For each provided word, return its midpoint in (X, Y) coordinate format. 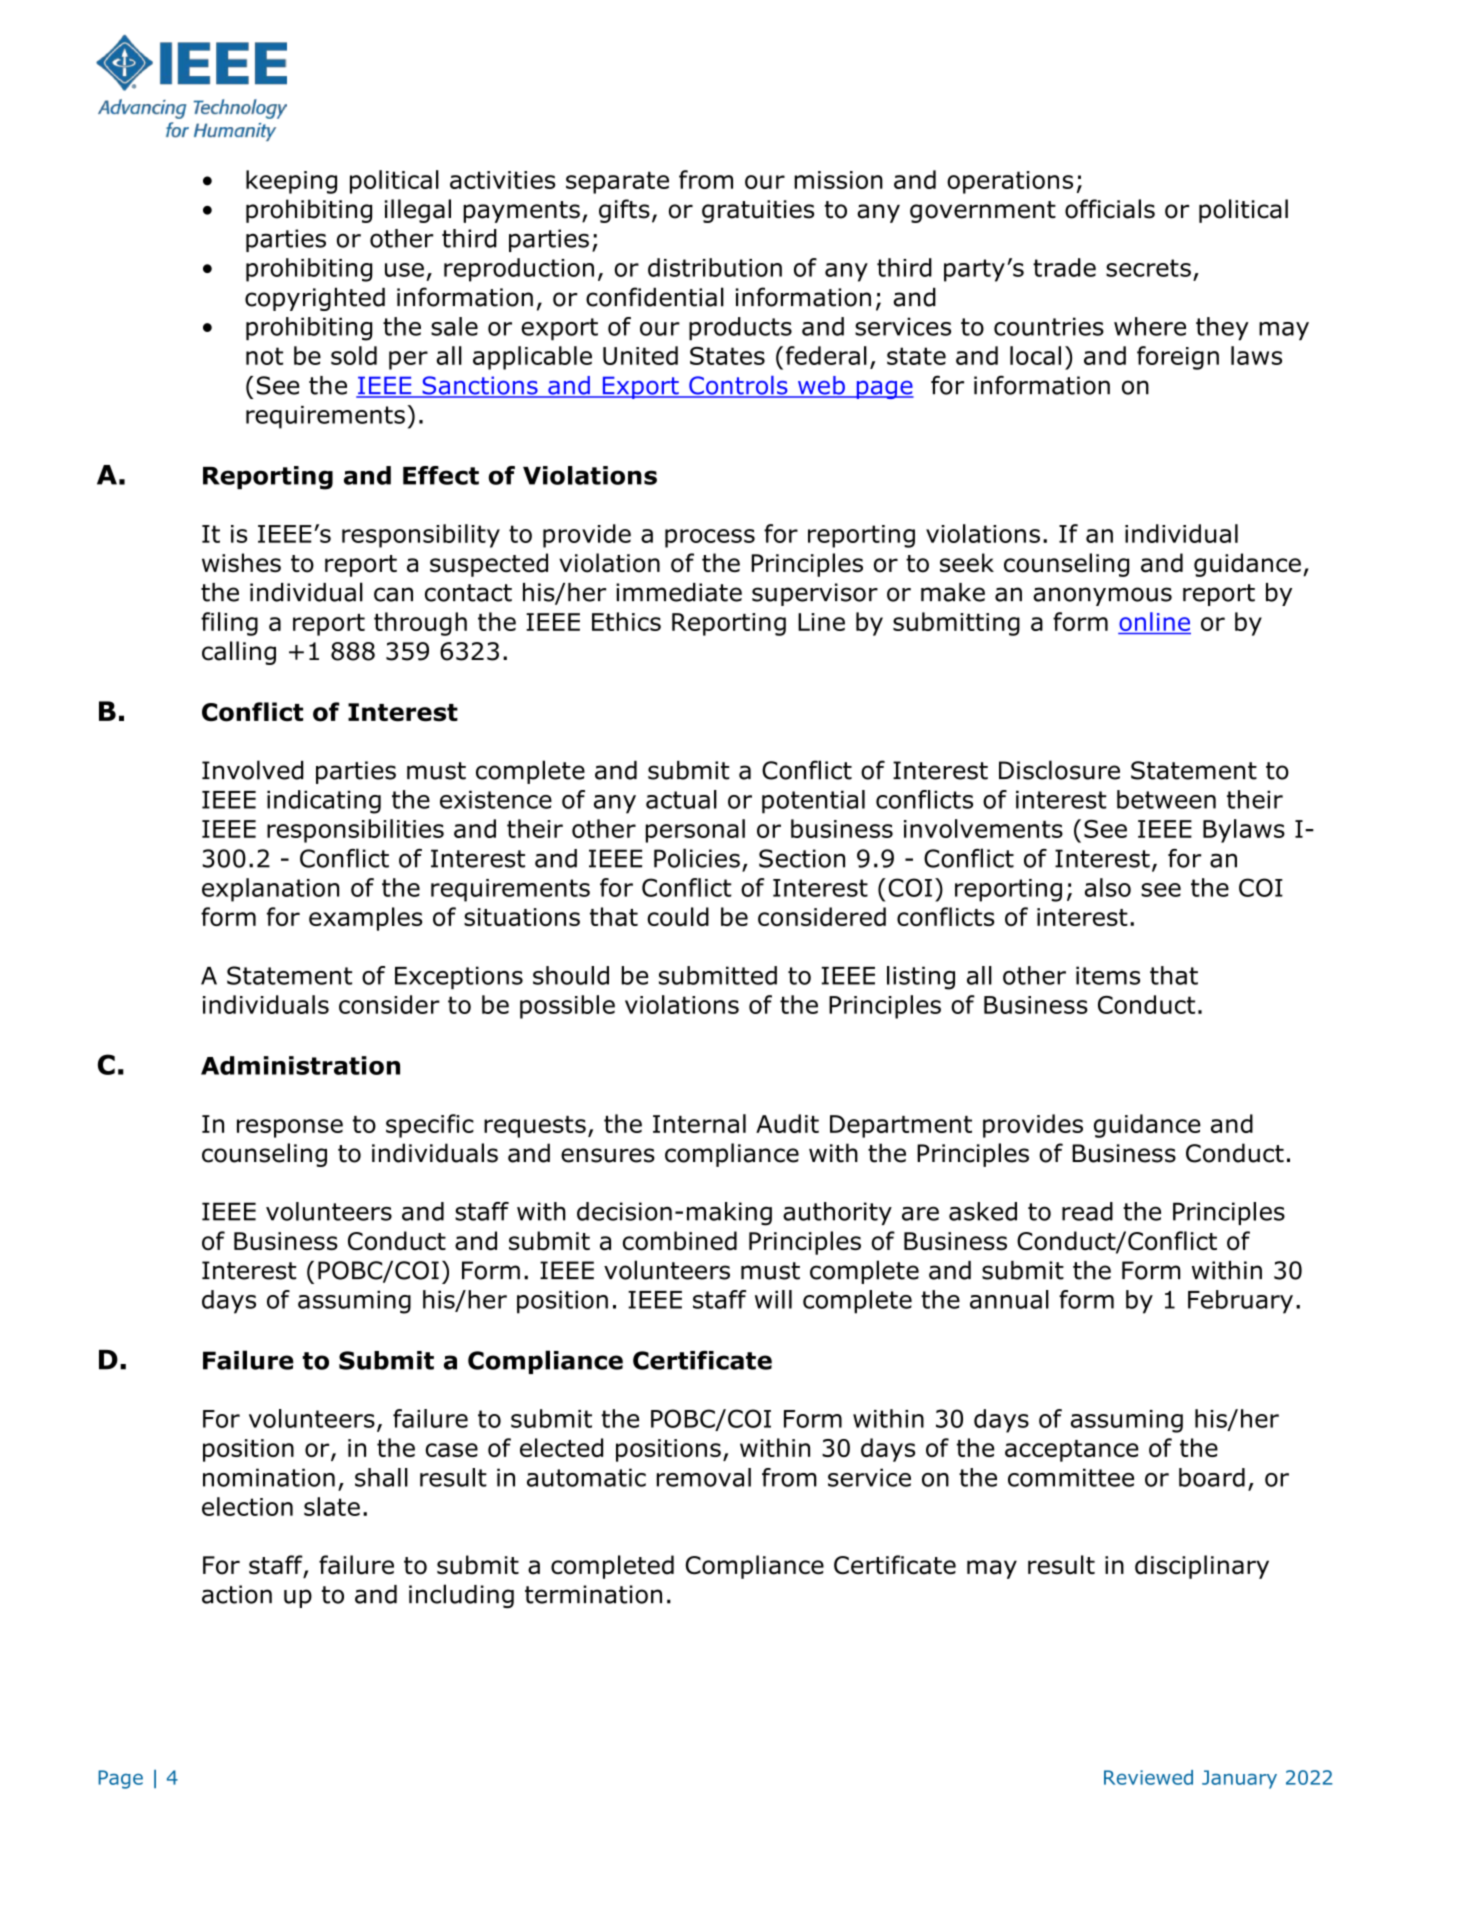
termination (593, 1594)
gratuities (758, 211)
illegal (418, 211)
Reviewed (1148, 1777)
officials (1110, 209)
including (461, 1596)
